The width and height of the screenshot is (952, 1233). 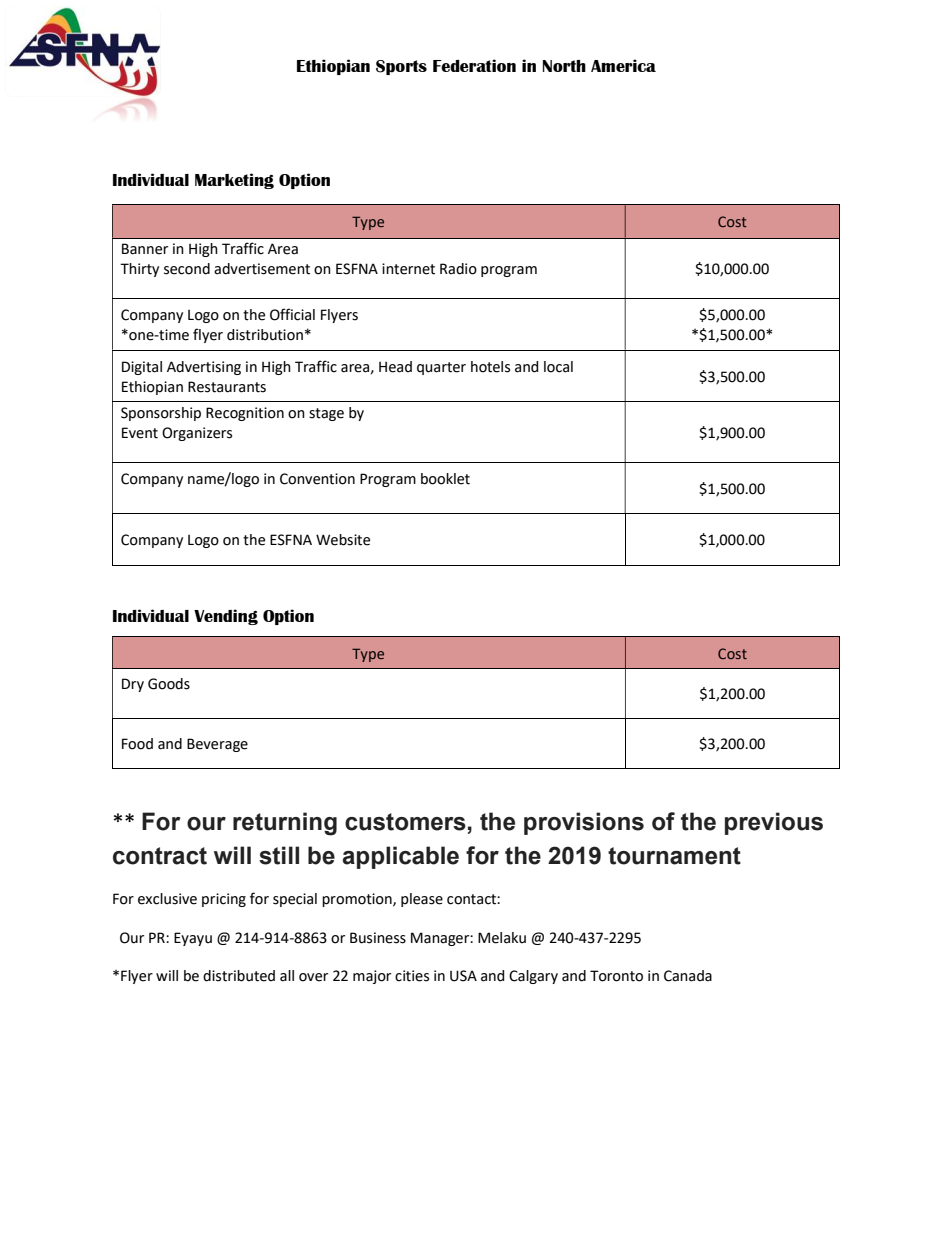 I want to click on USA, so click(x=463, y=976).
